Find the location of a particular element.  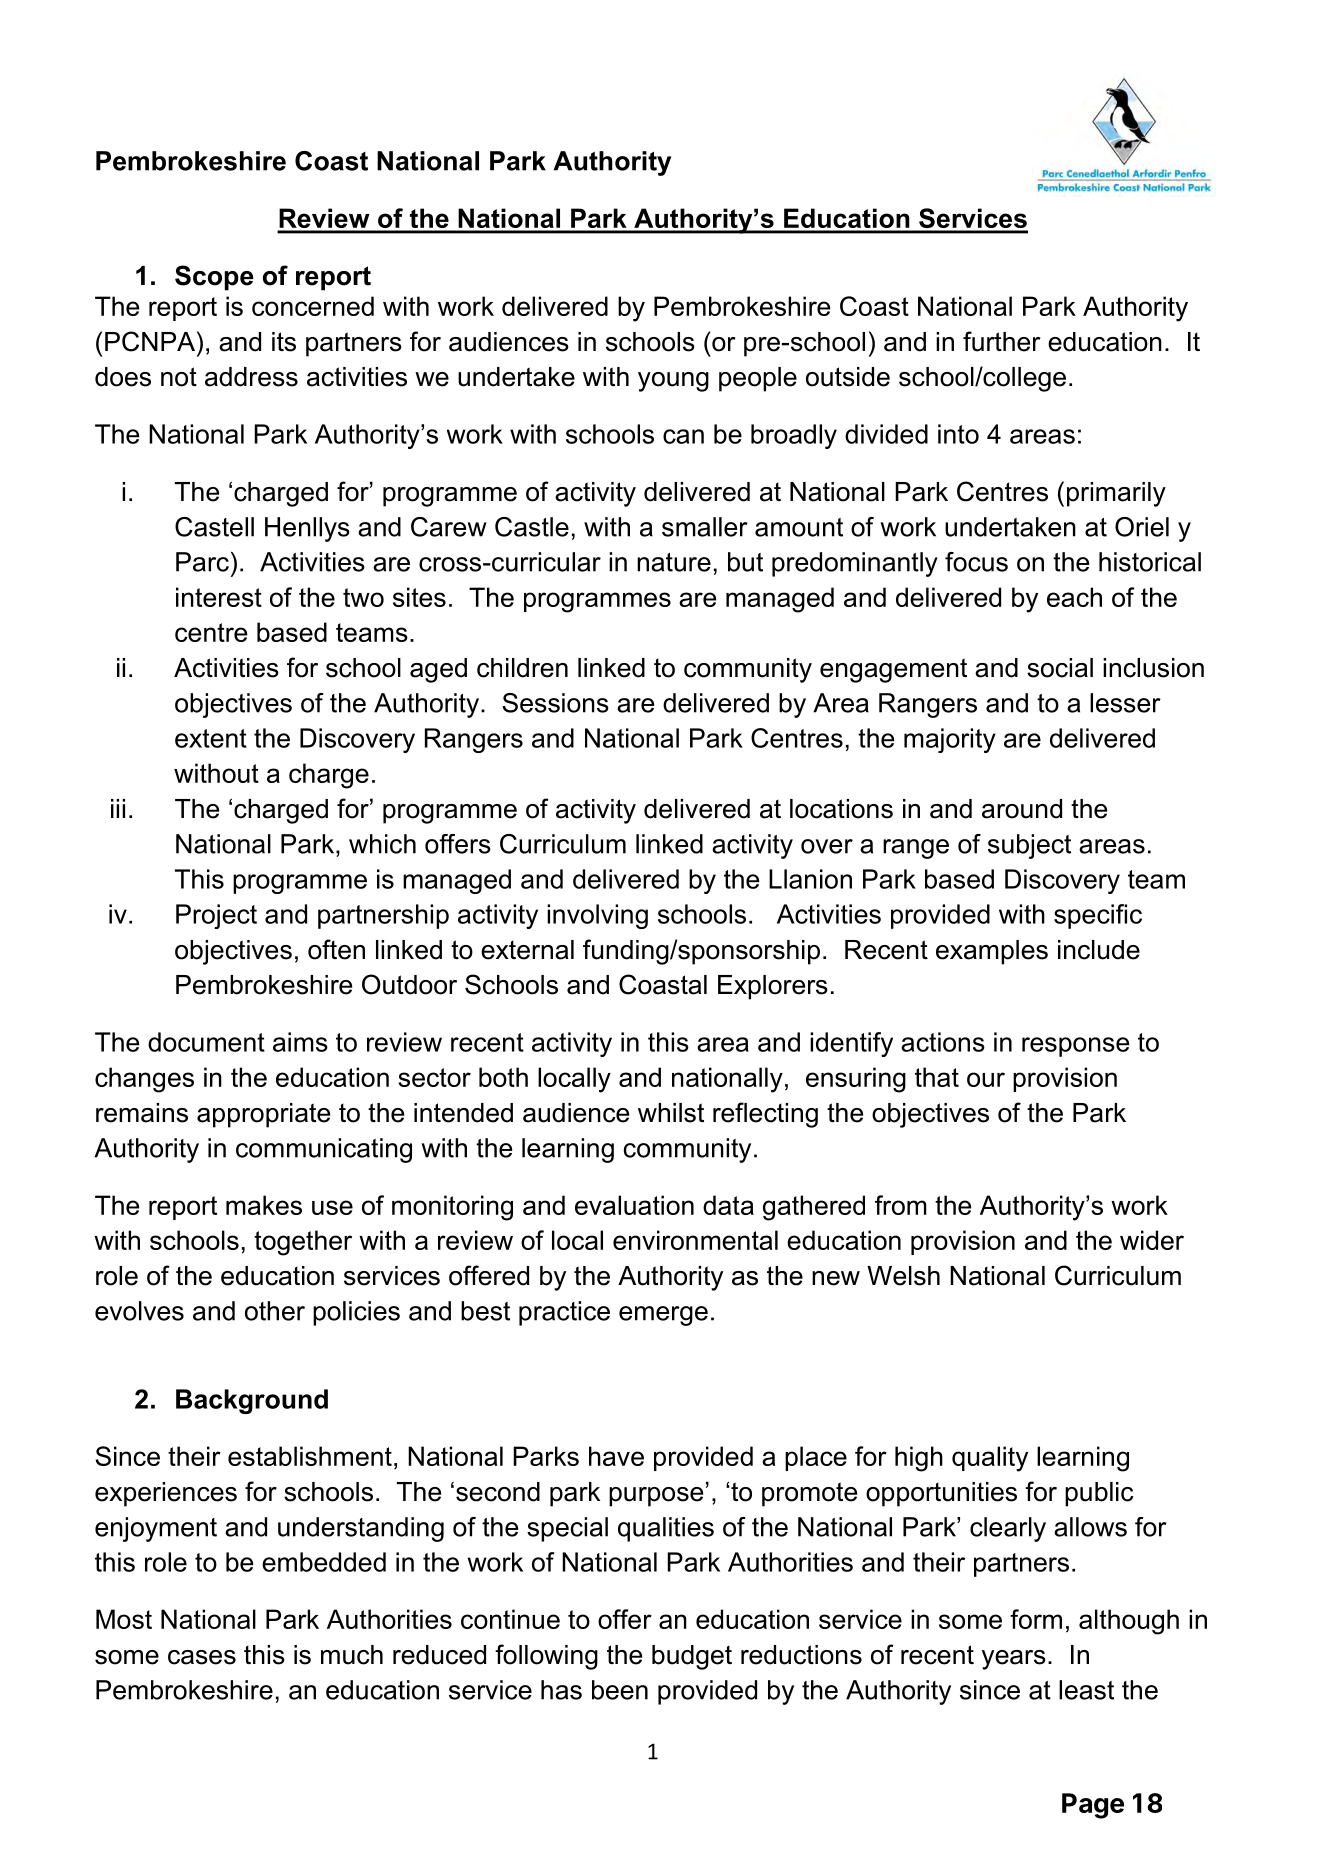

social is located at coordinates (1060, 668).
